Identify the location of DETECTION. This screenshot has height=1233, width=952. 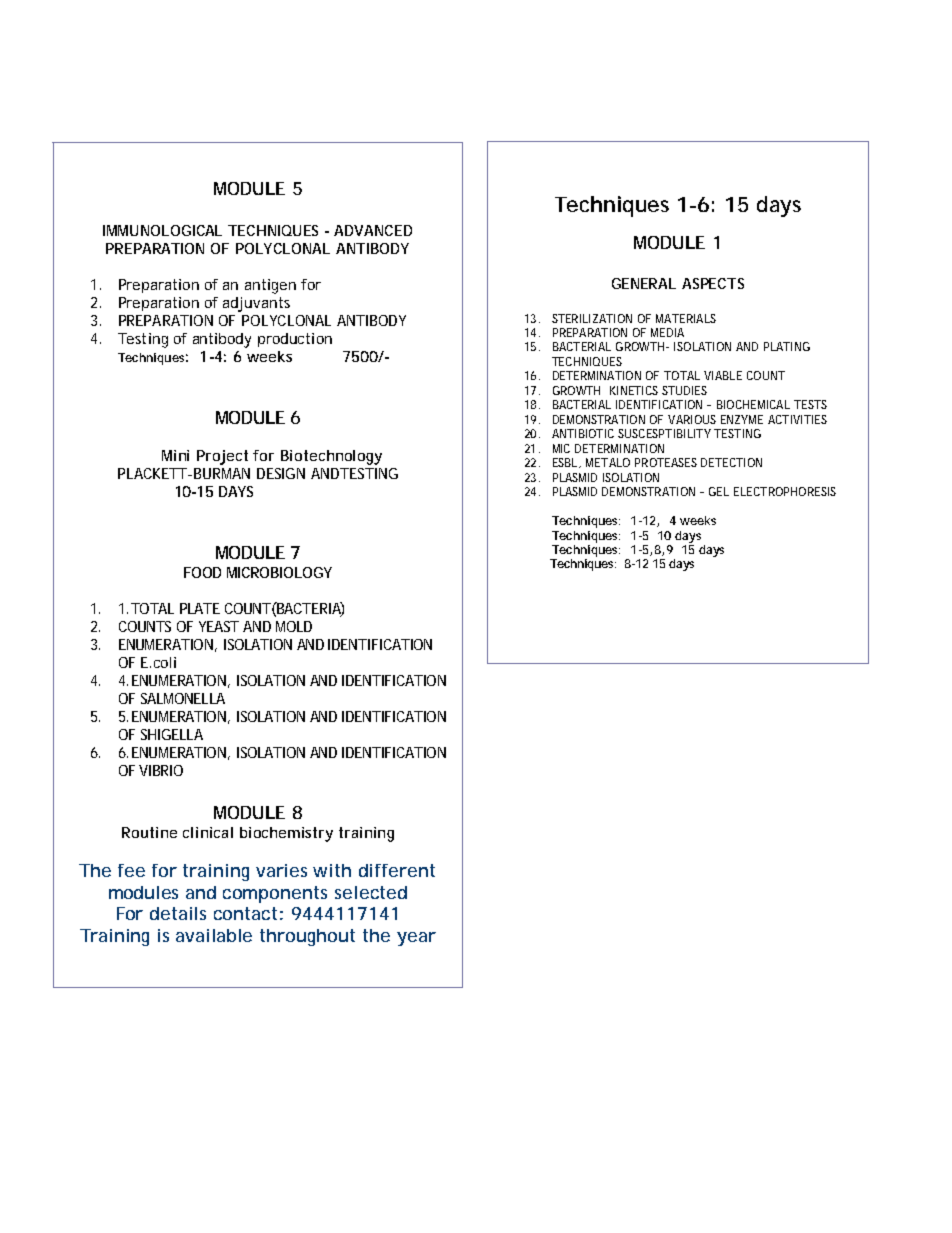
(731, 462).
